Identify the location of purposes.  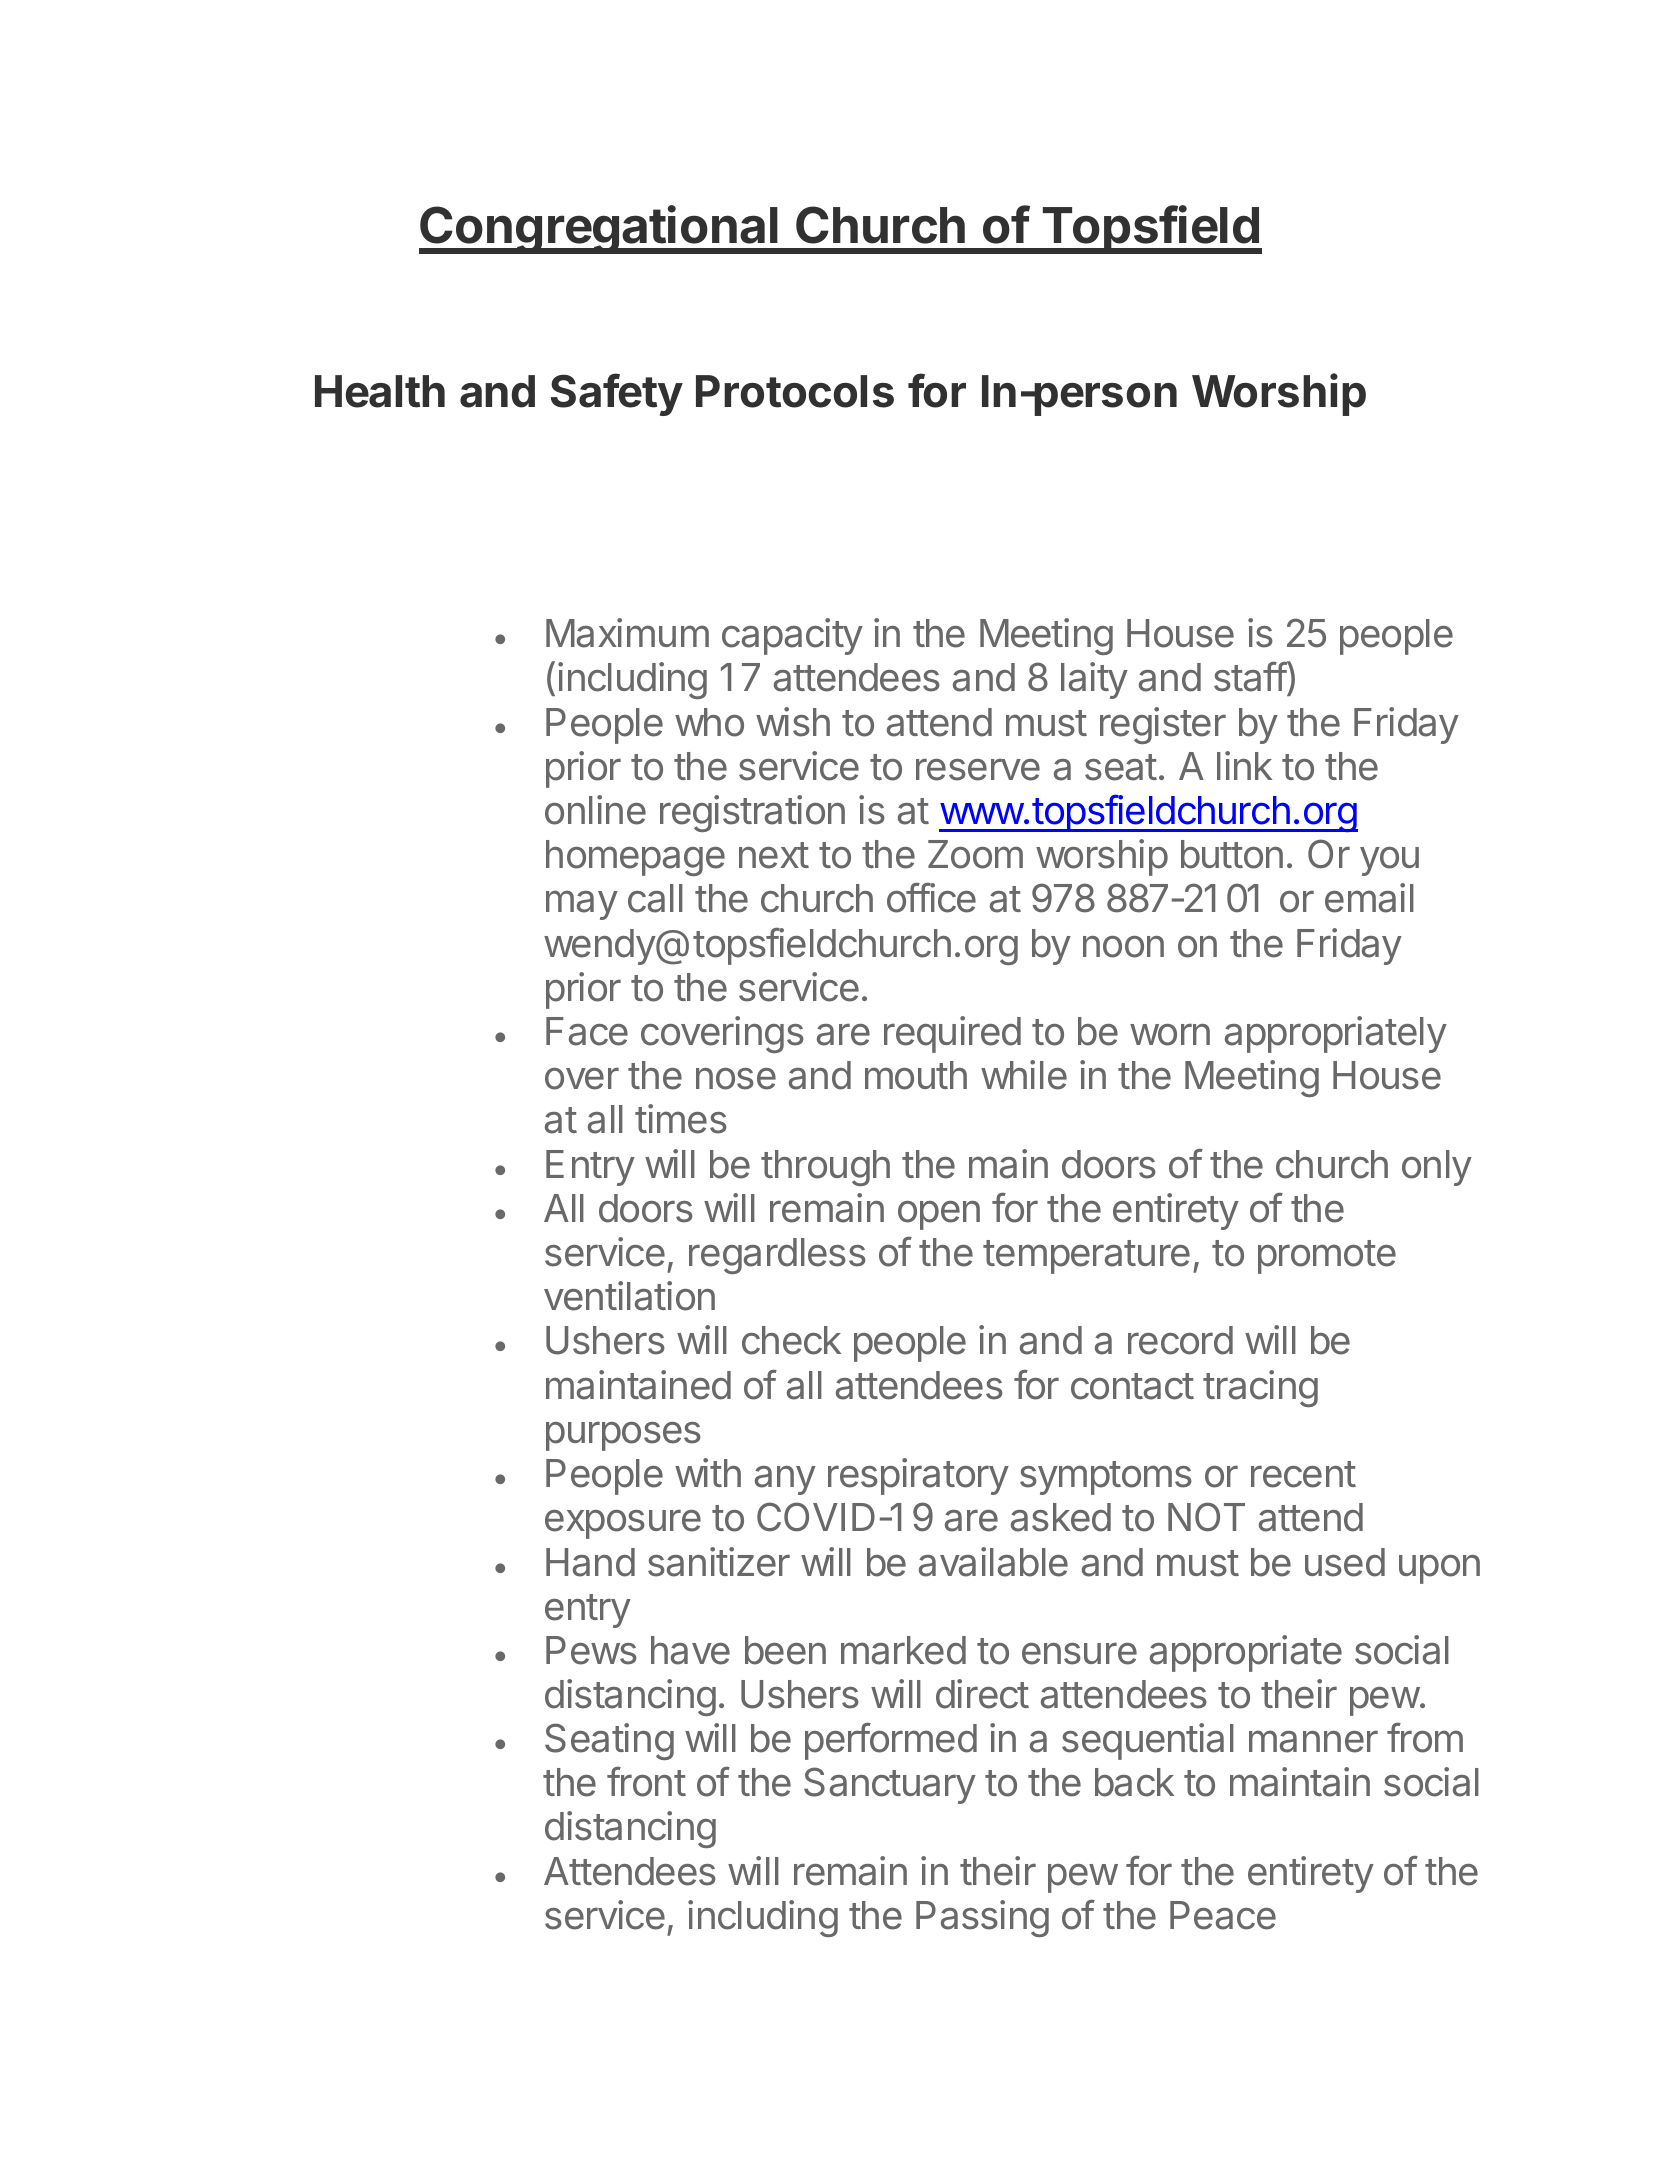
(623, 1436).
